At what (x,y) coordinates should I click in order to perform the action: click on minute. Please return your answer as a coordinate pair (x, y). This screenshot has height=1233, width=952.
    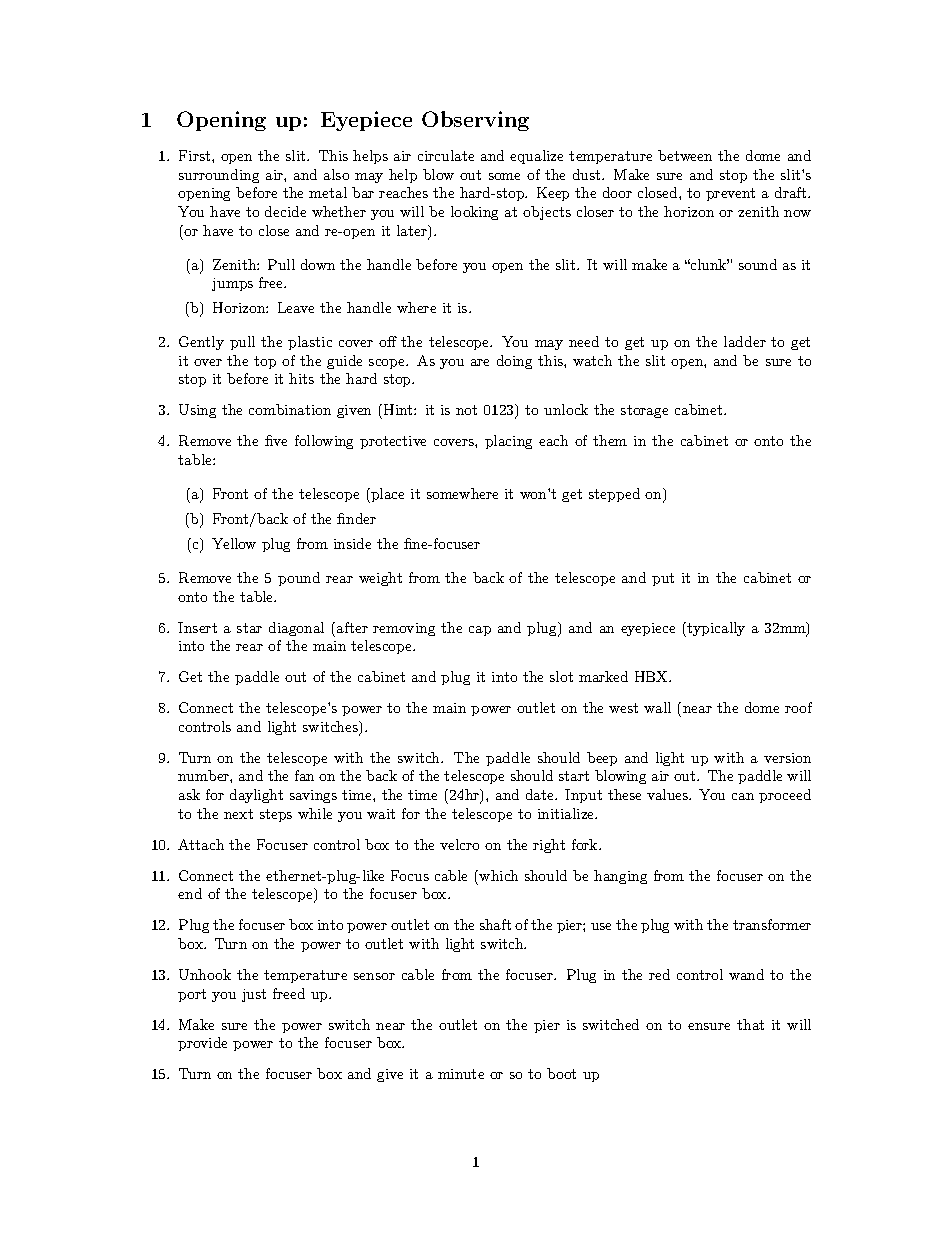
    Looking at the image, I should click on (461, 1074).
